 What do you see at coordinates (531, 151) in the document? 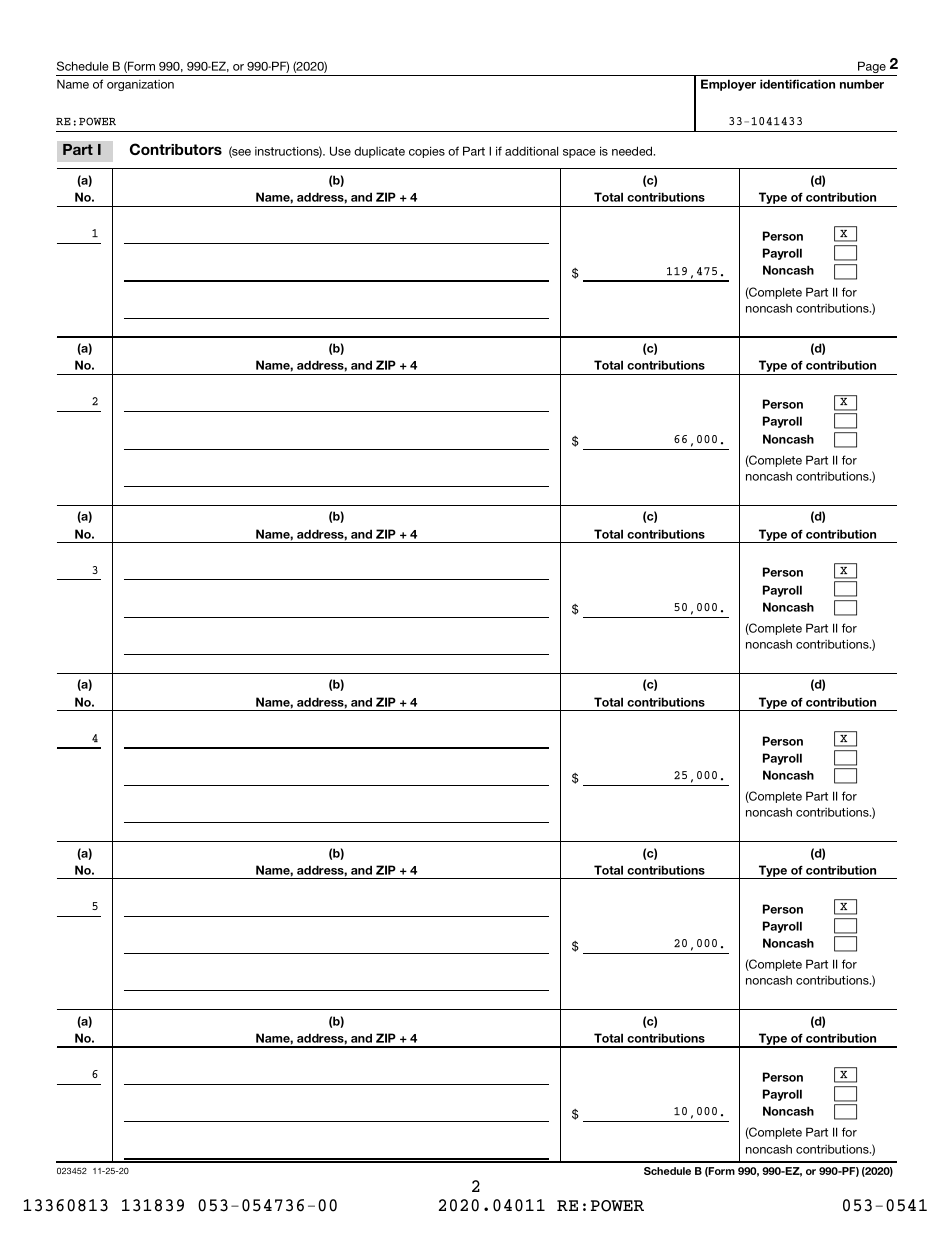
I see `additional` at bounding box center [531, 151].
